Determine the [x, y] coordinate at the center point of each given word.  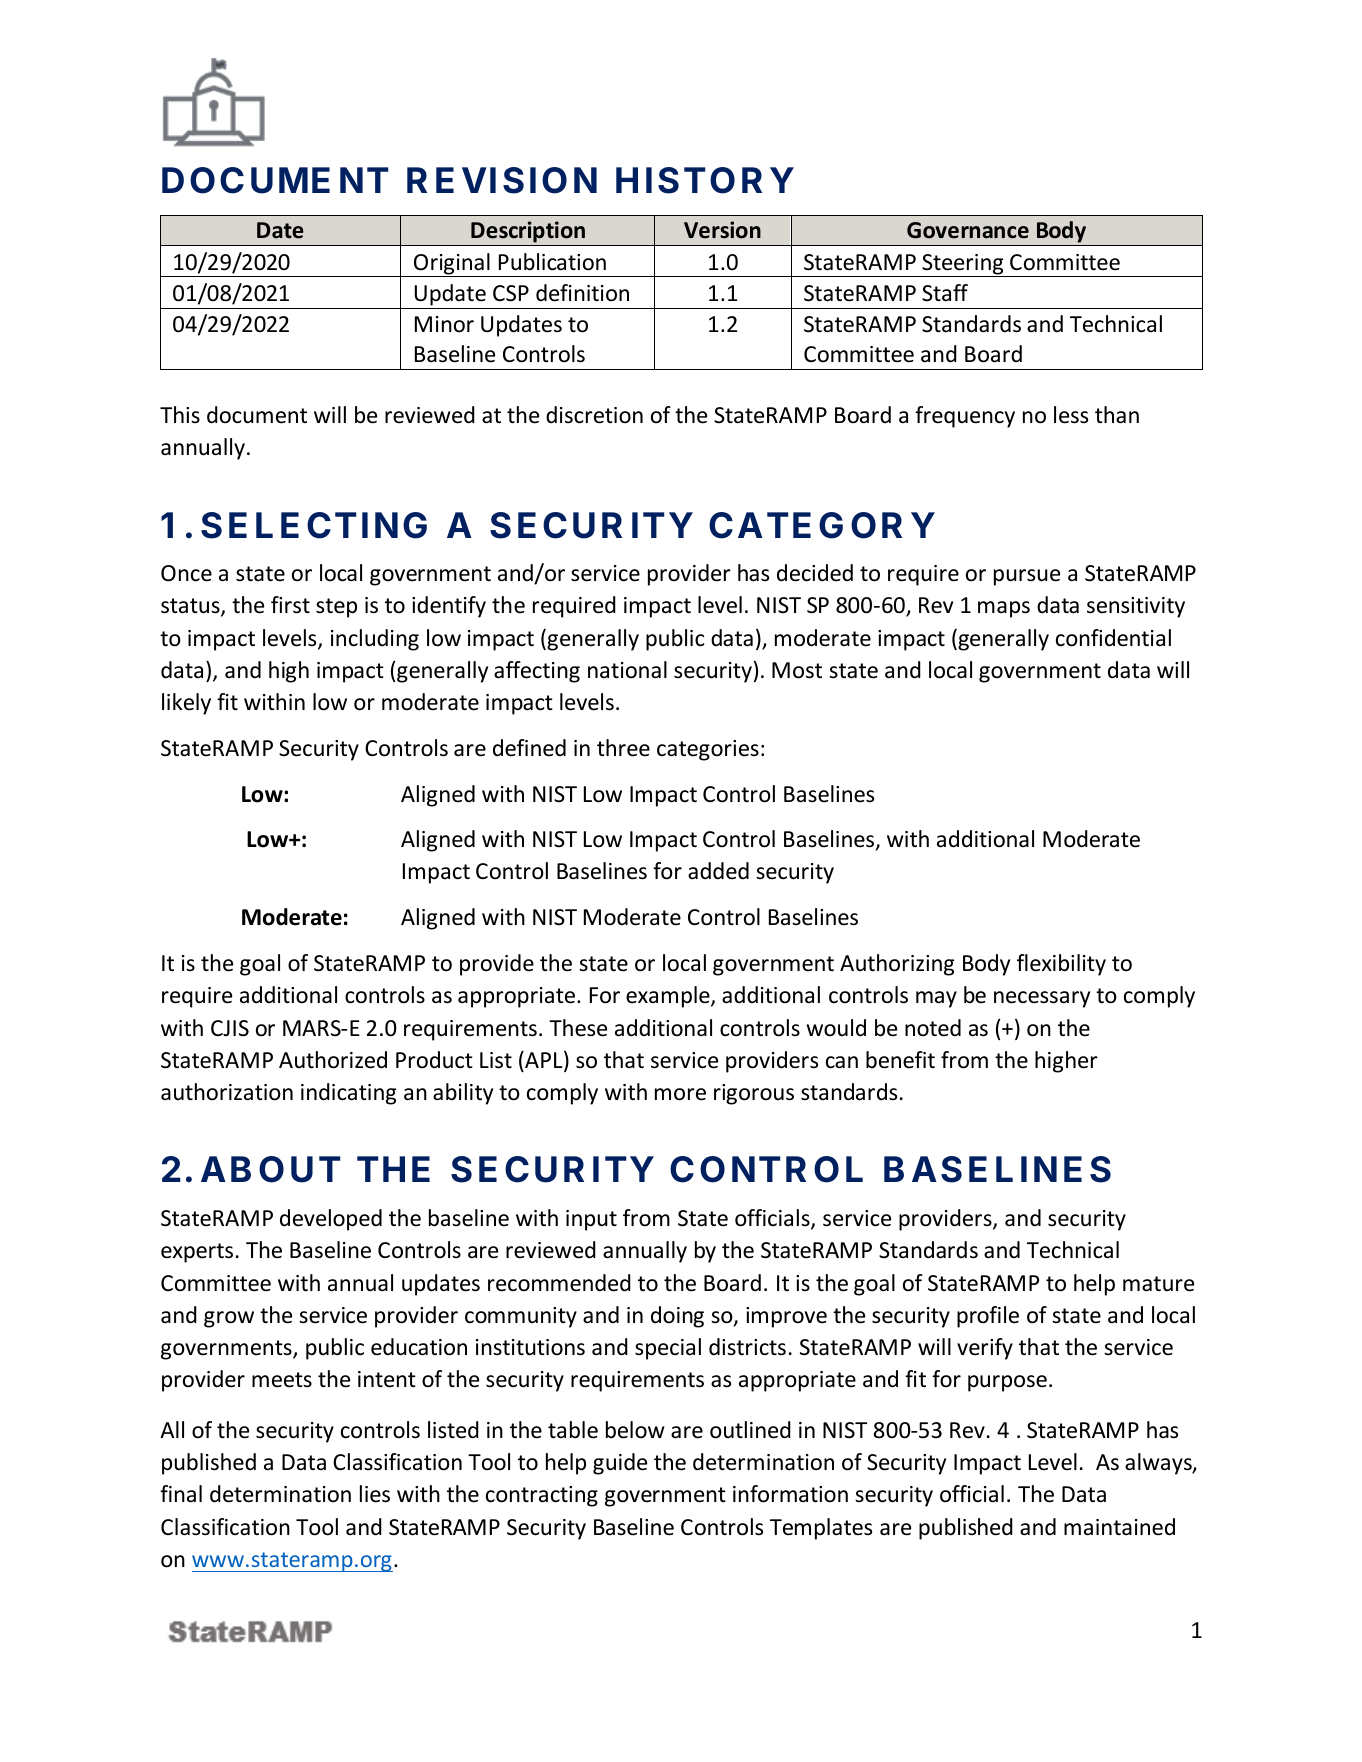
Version [722, 230]
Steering [963, 265]
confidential [1113, 638]
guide [620, 1464]
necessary [1042, 999]
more [680, 1094]
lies [375, 1494]
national [627, 670]
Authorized [333, 1060]
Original [452, 265]
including [375, 640]
